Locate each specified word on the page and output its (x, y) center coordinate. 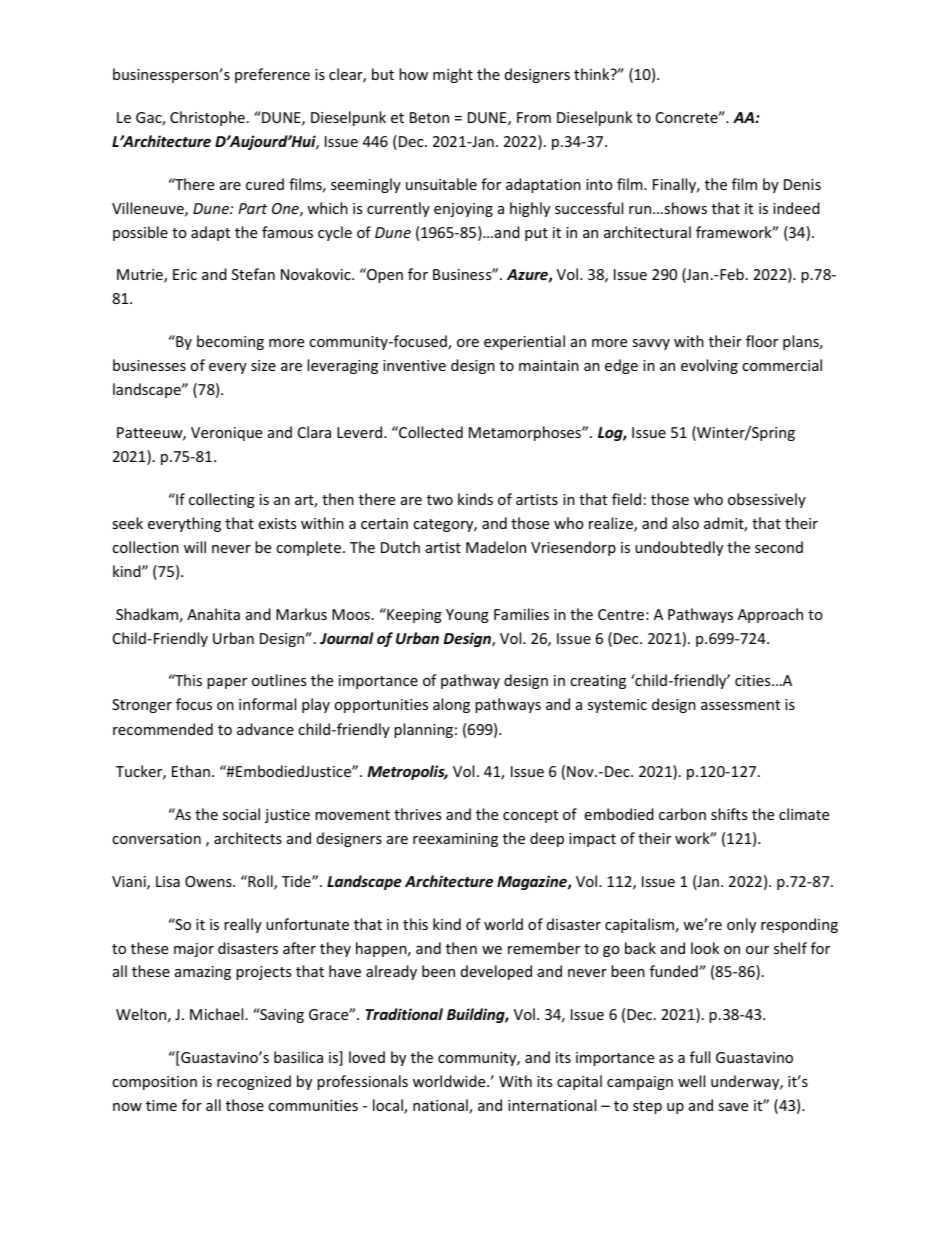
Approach (770, 615)
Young (467, 616)
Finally (676, 185)
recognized (254, 1082)
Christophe (207, 118)
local (389, 1106)
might (453, 75)
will (195, 547)
